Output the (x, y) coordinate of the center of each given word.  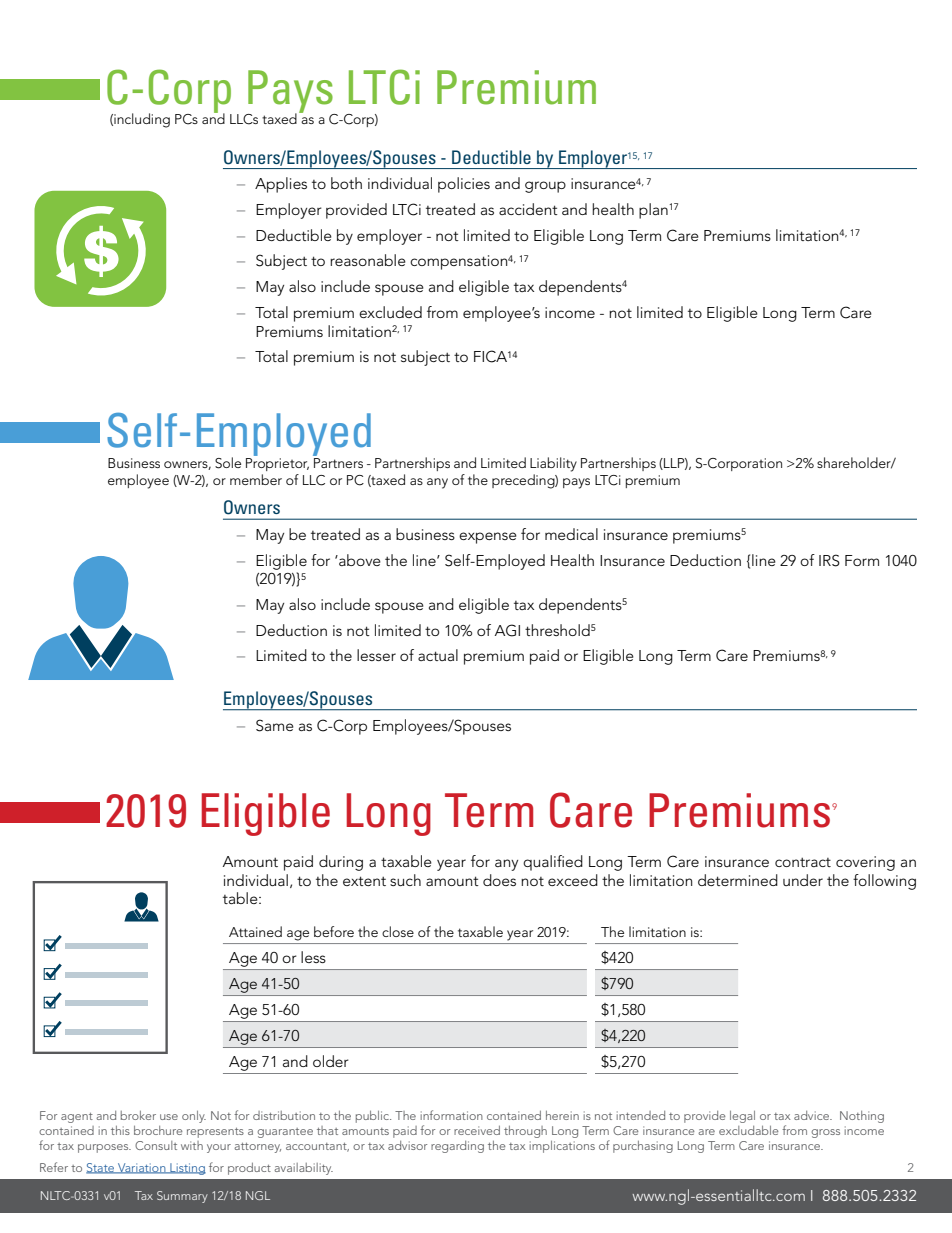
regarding (457, 1147)
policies (464, 185)
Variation (142, 1168)
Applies (281, 185)
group (545, 187)
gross (826, 1133)
